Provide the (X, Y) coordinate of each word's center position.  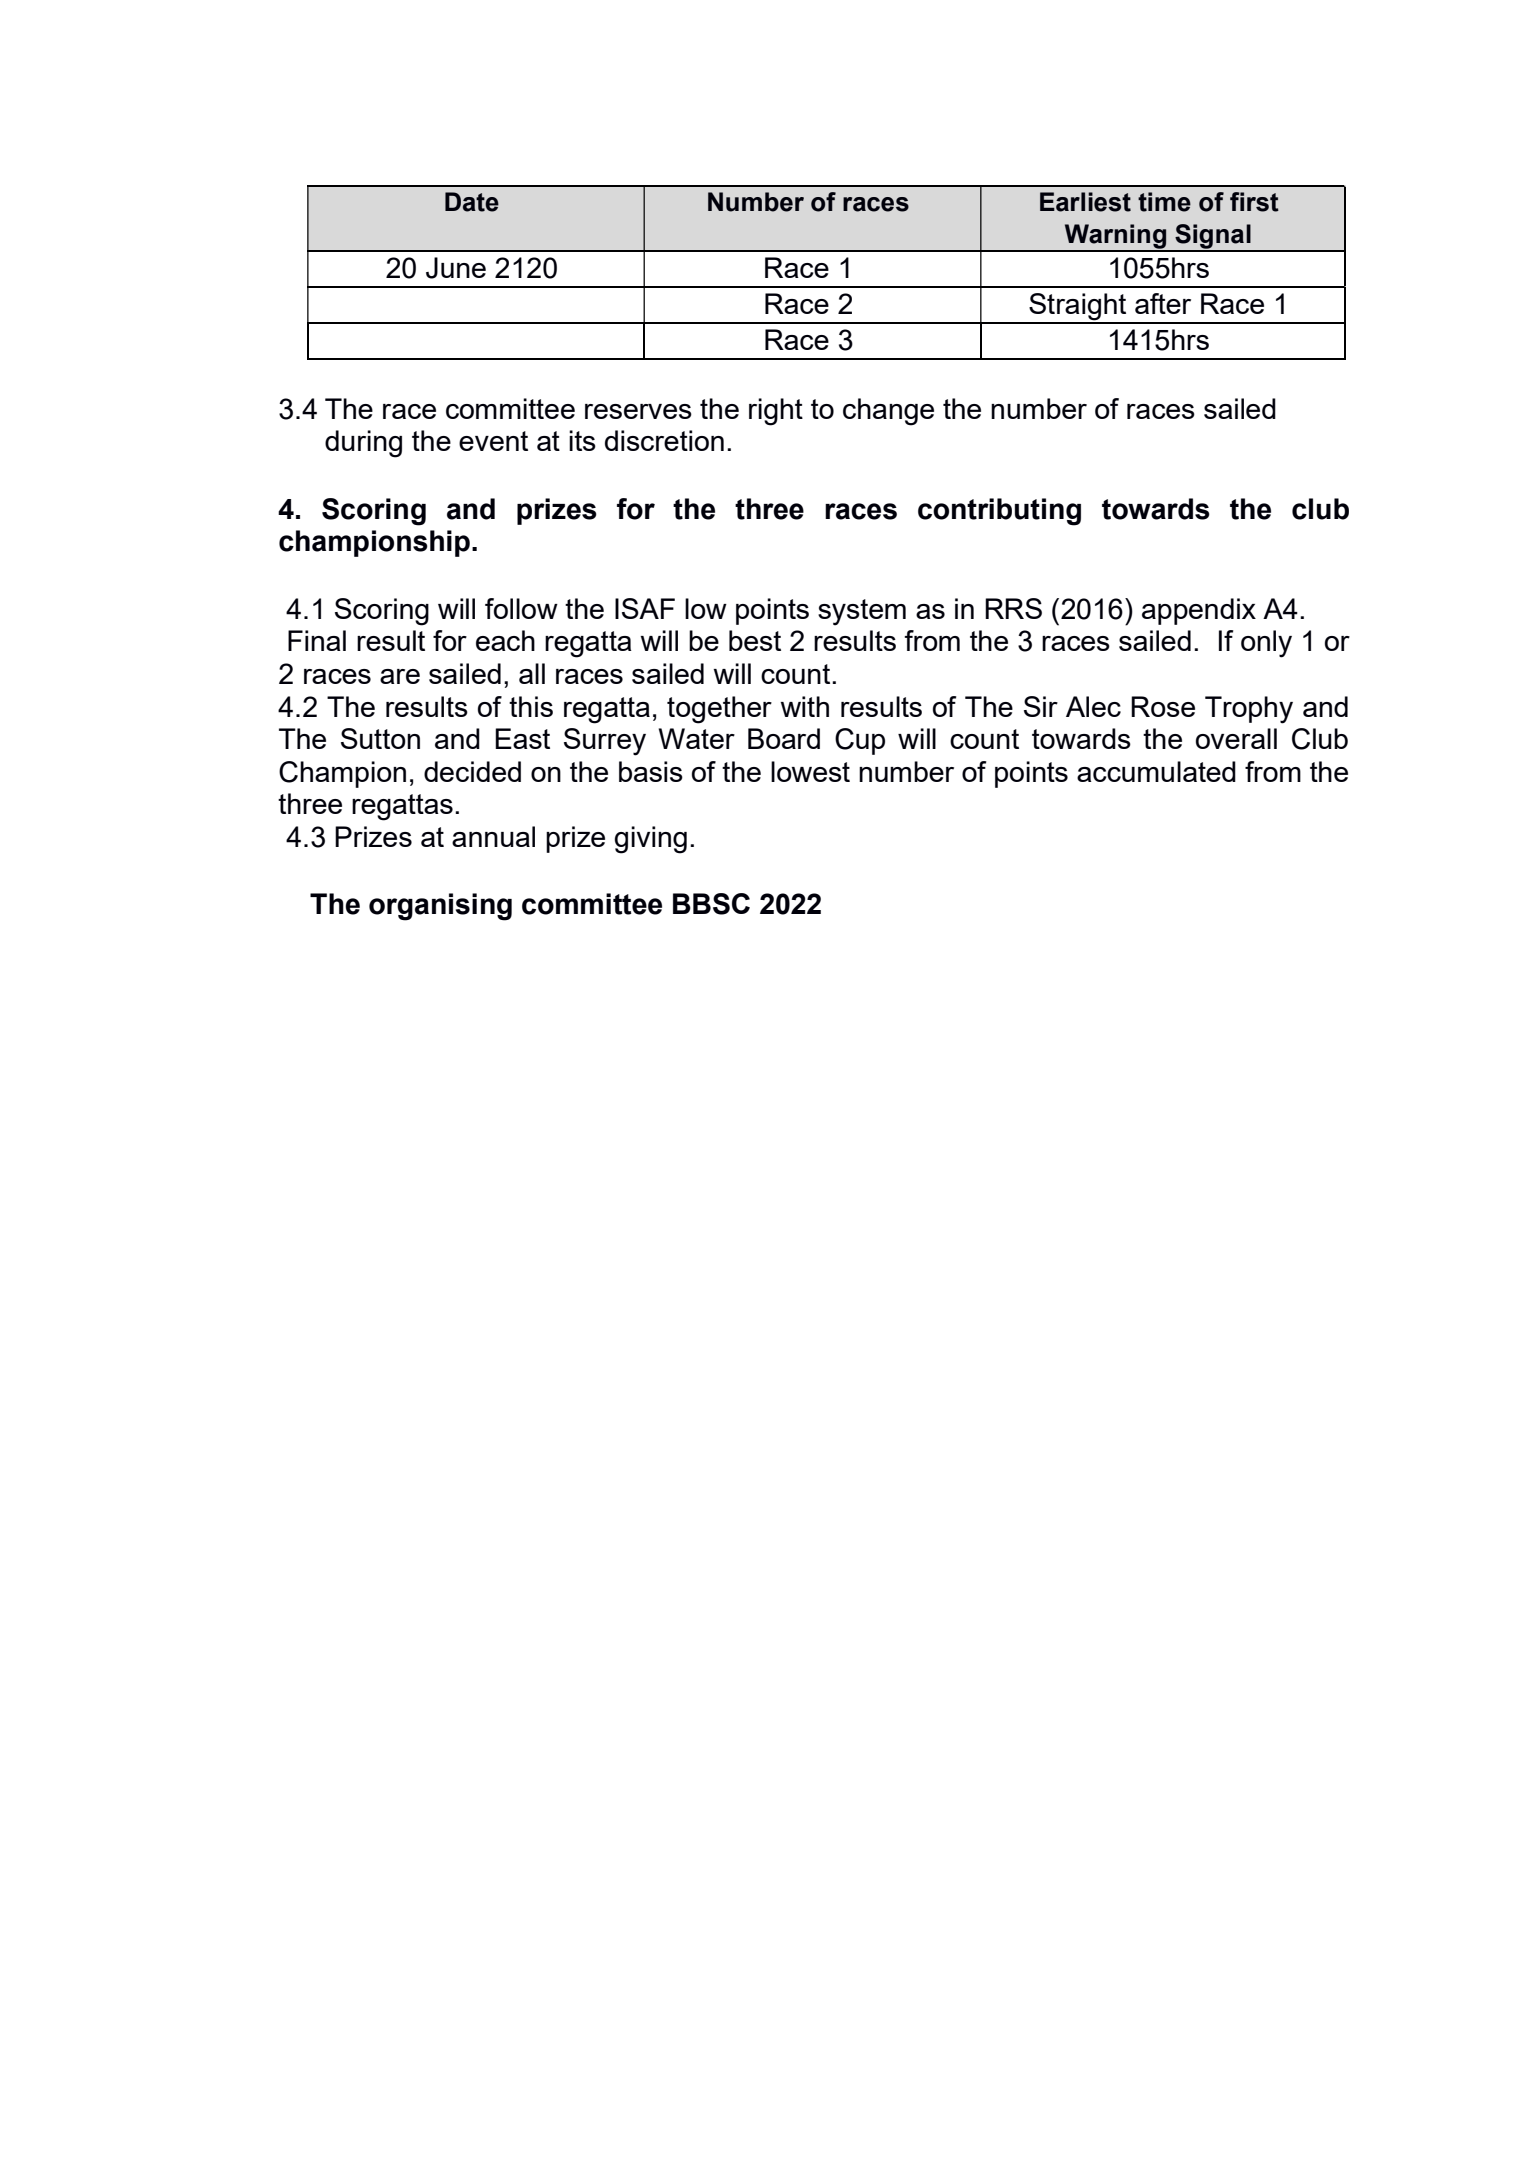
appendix (1199, 611)
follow (521, 608)
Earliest (1085, 202)
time (1164, 202)
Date (472, 202)
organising (440, 907)
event (493, 441)
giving (650, 840)
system (862, 612)
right (776, 412)
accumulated (1156, 771)
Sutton (380, 738)
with (804, 706)
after (1163, 303)
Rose (1163, 706)
